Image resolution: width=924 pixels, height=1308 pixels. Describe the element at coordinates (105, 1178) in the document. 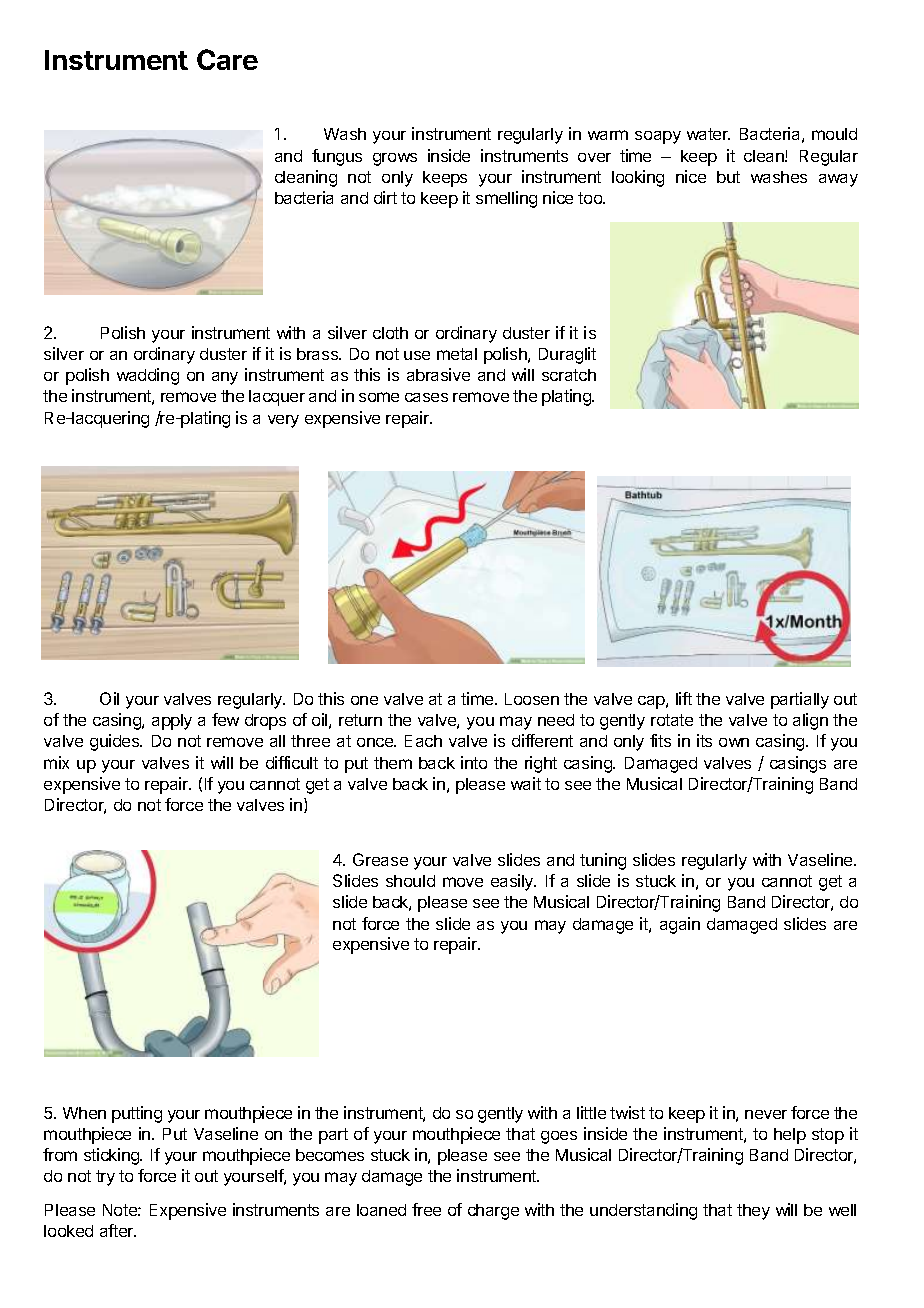

I see `try` at that location.
